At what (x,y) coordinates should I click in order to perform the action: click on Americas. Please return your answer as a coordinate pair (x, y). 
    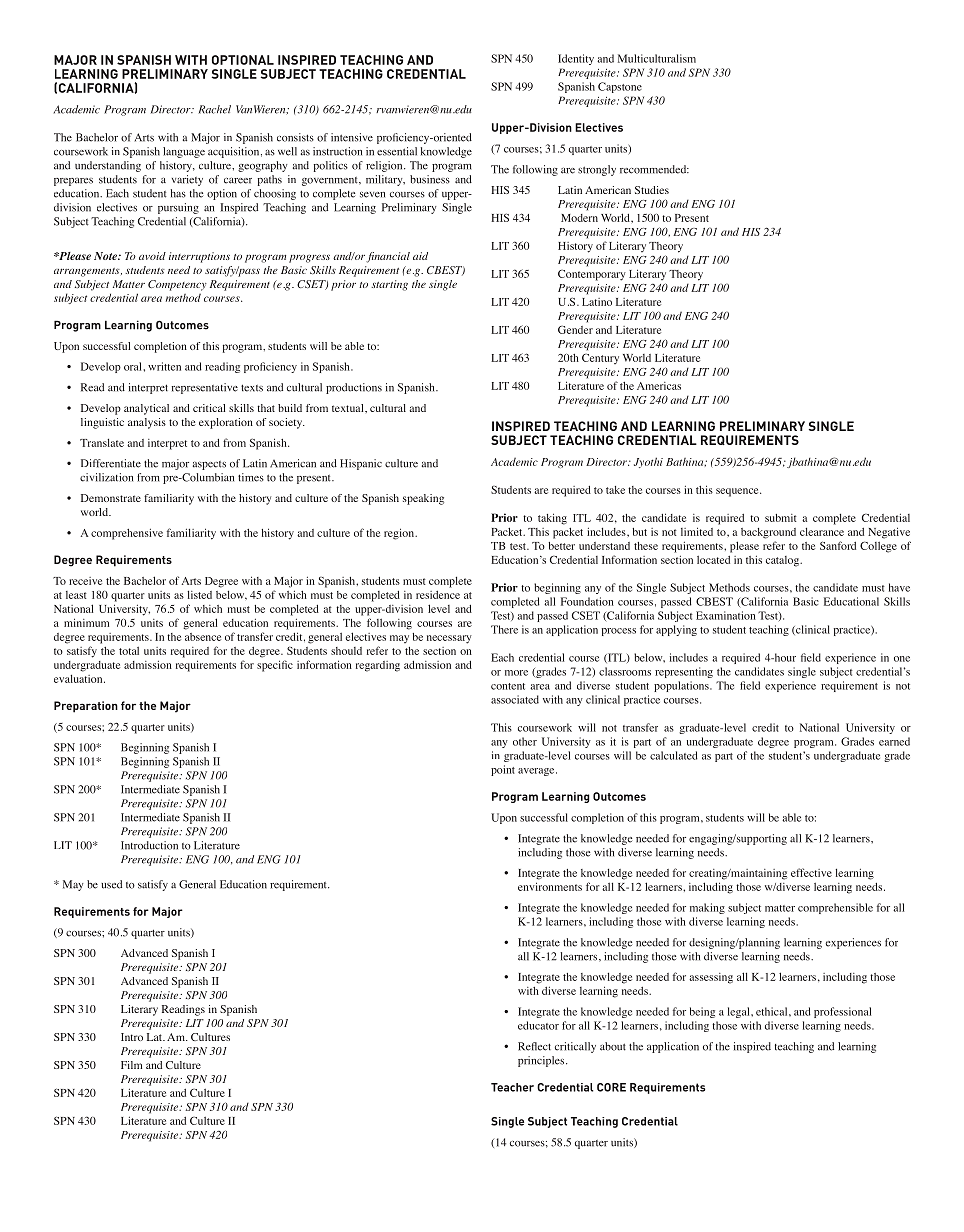
    Looking at the image, I should click on (659, 386).
